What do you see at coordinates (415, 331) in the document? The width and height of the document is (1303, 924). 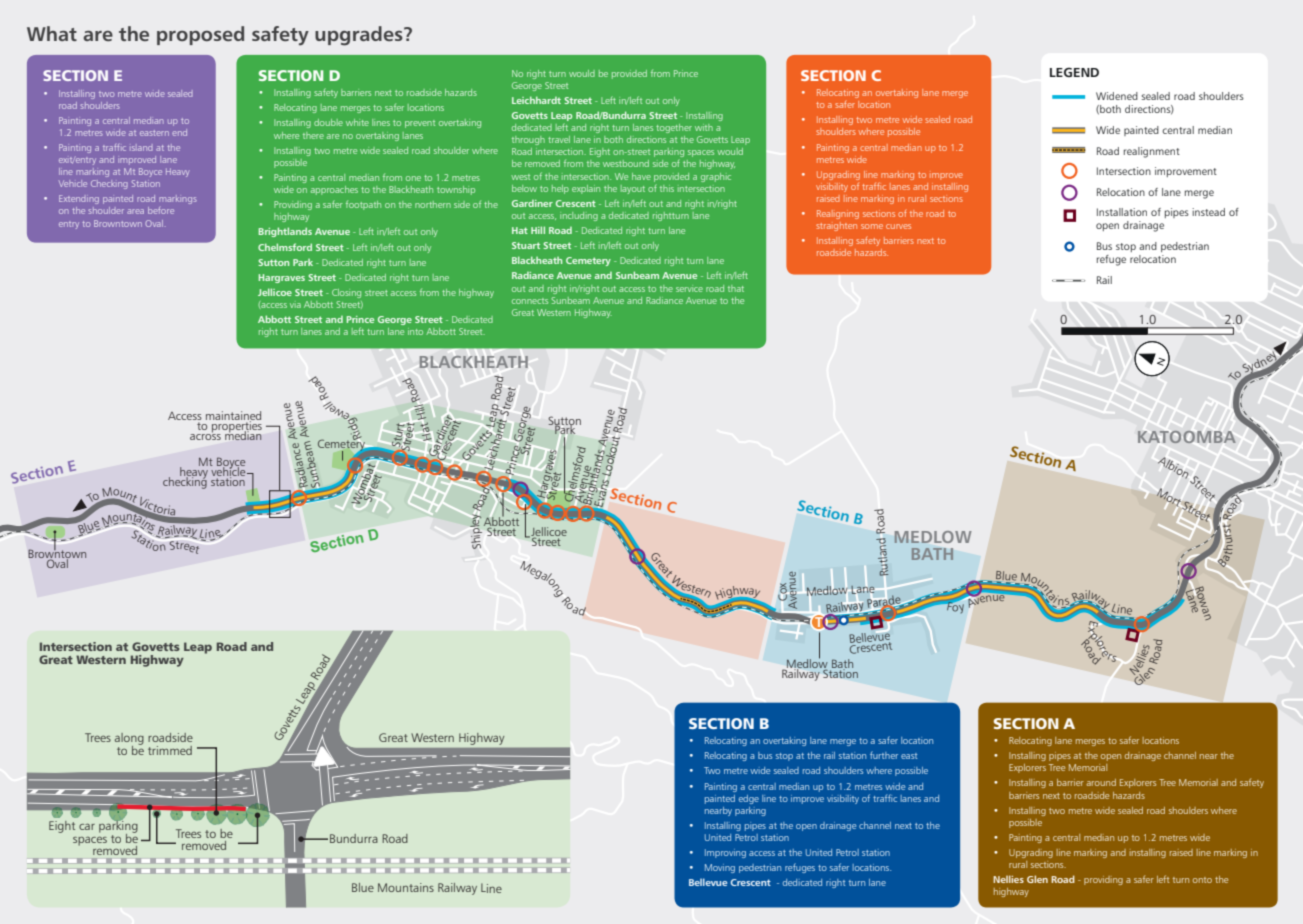 I see `into` at bounding box center [415, 331].
